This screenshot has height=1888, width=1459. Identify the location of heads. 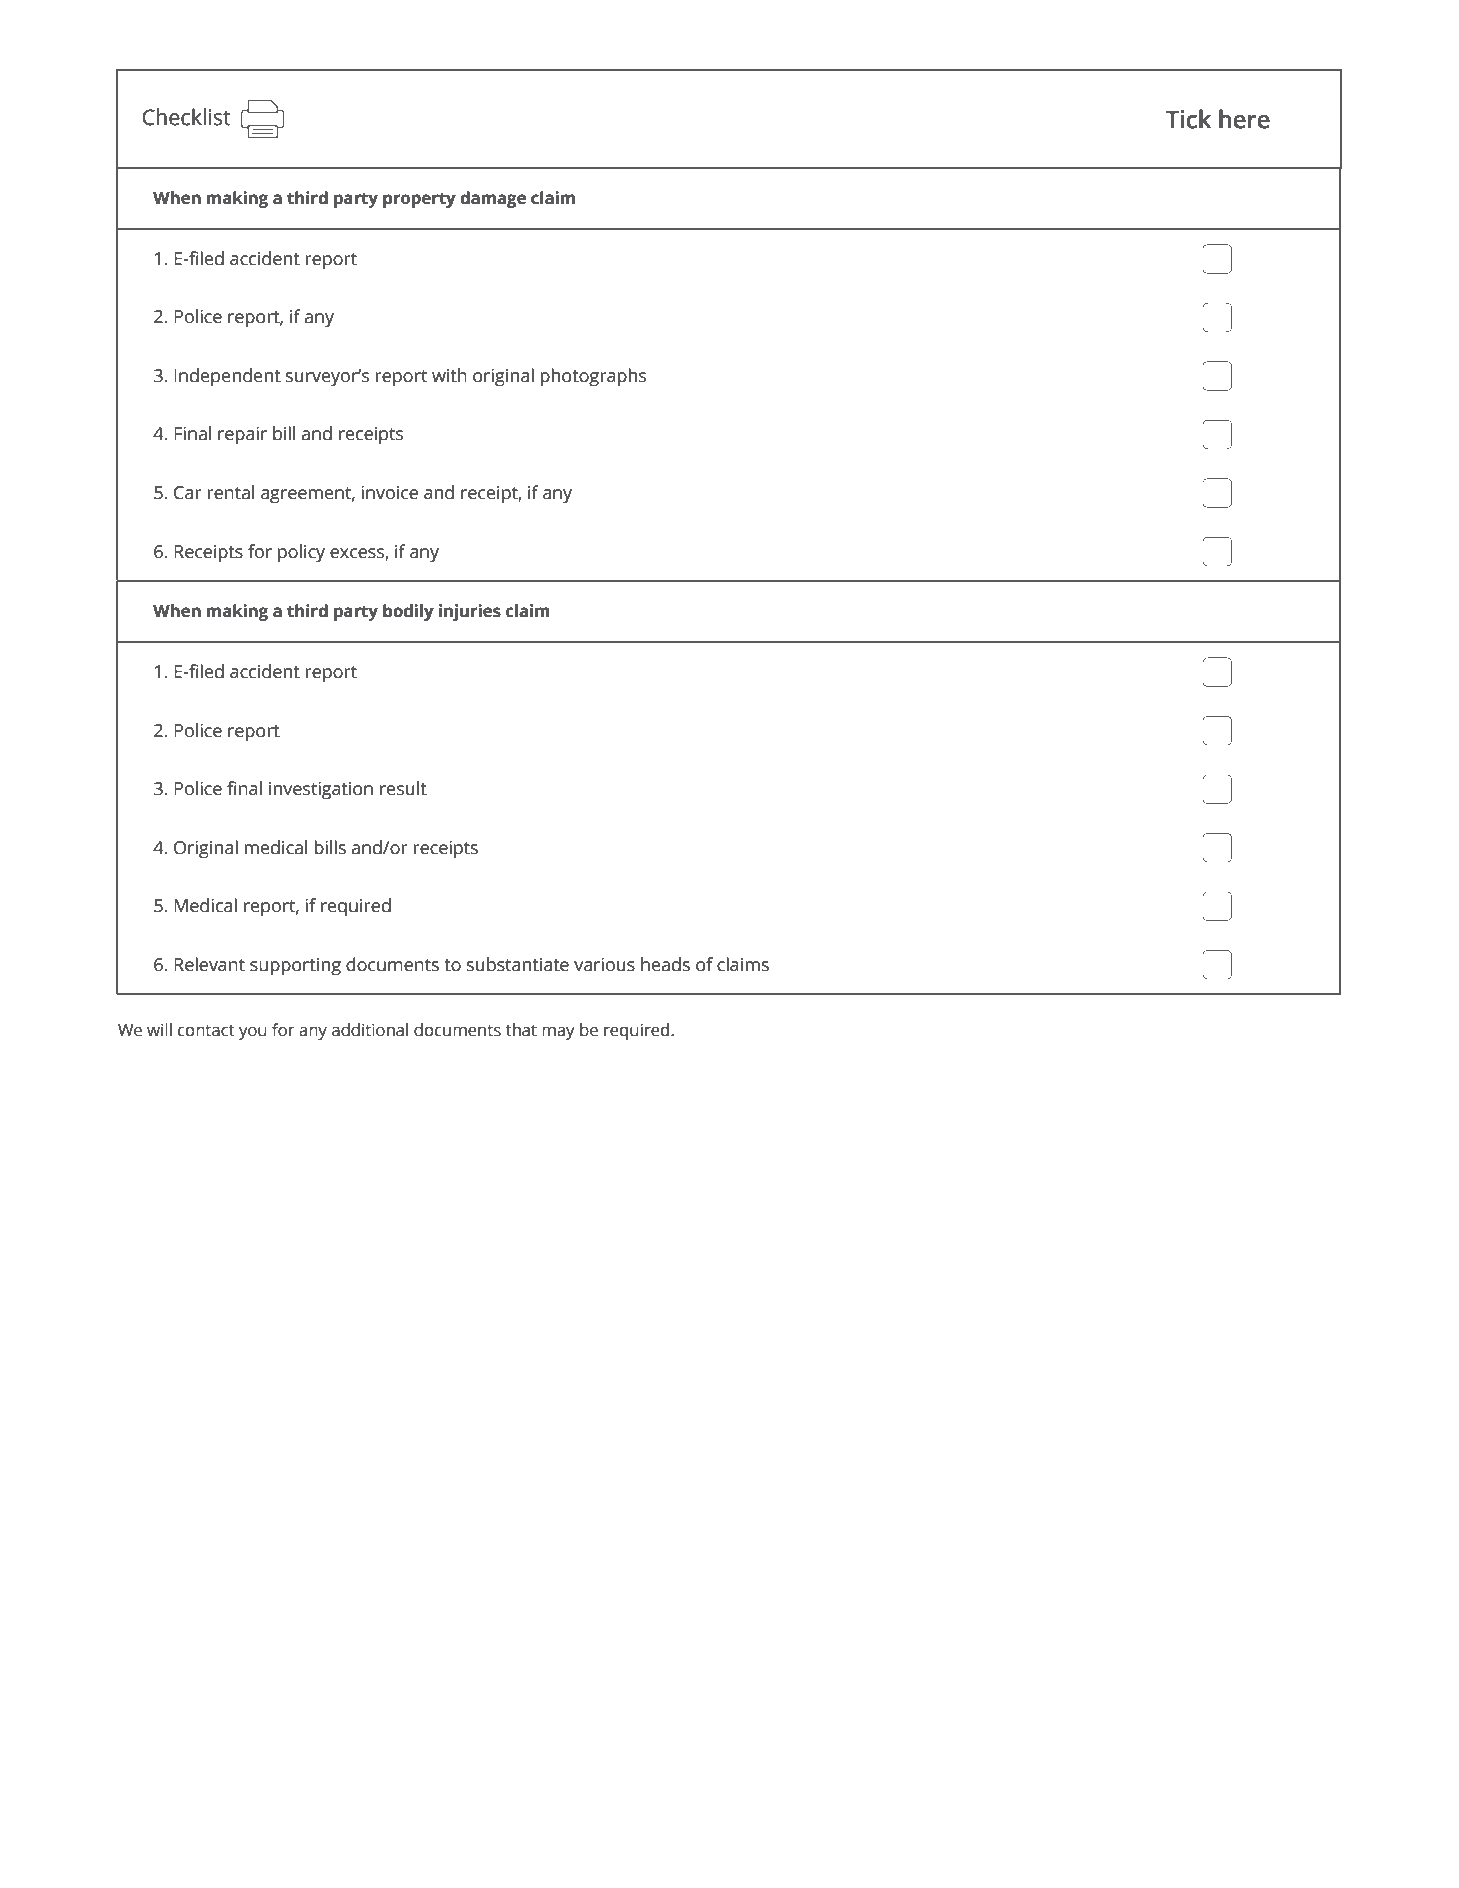
(665, 964).
